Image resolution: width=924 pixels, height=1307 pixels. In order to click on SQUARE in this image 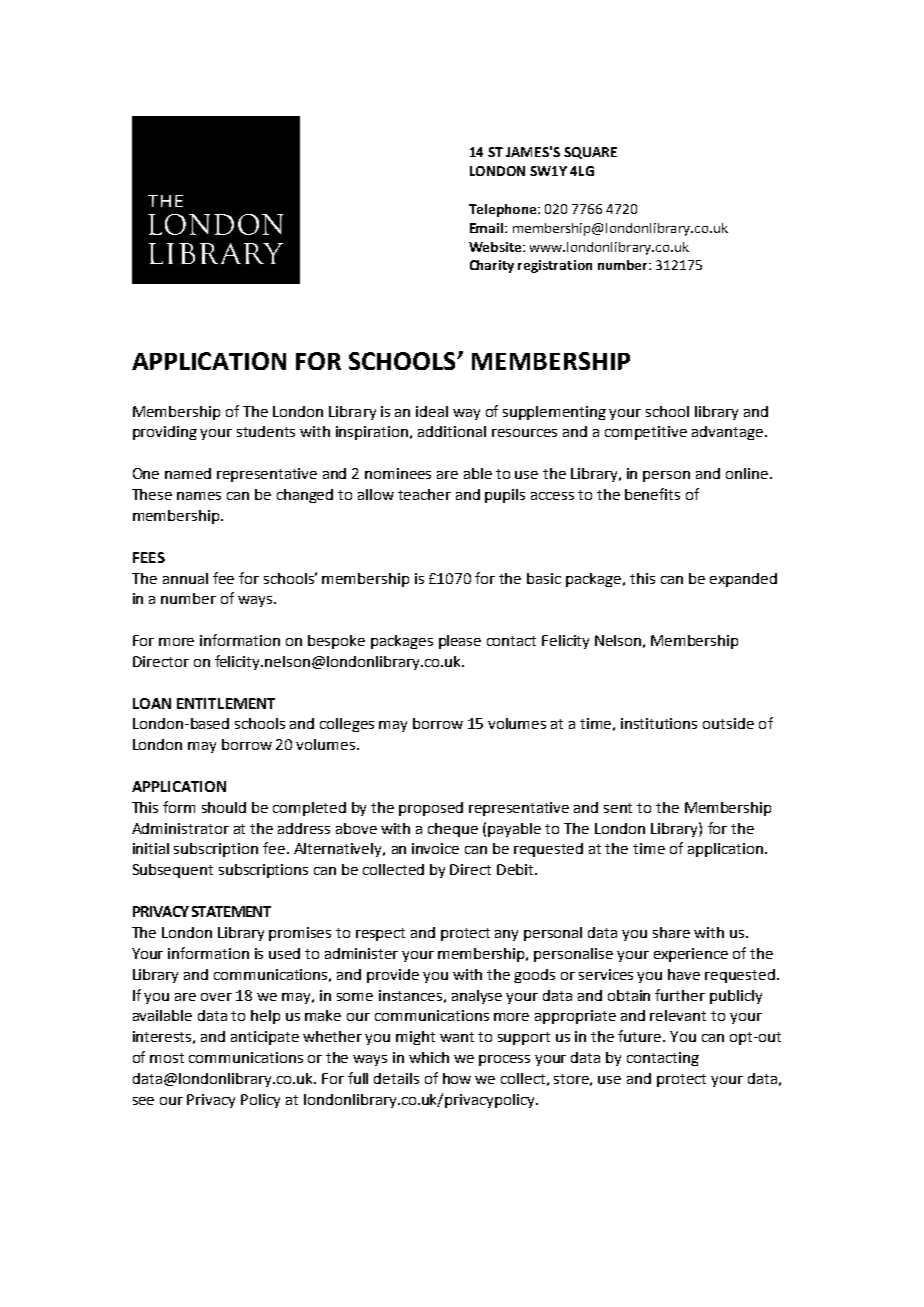, I will do `click(590, 153)`.
